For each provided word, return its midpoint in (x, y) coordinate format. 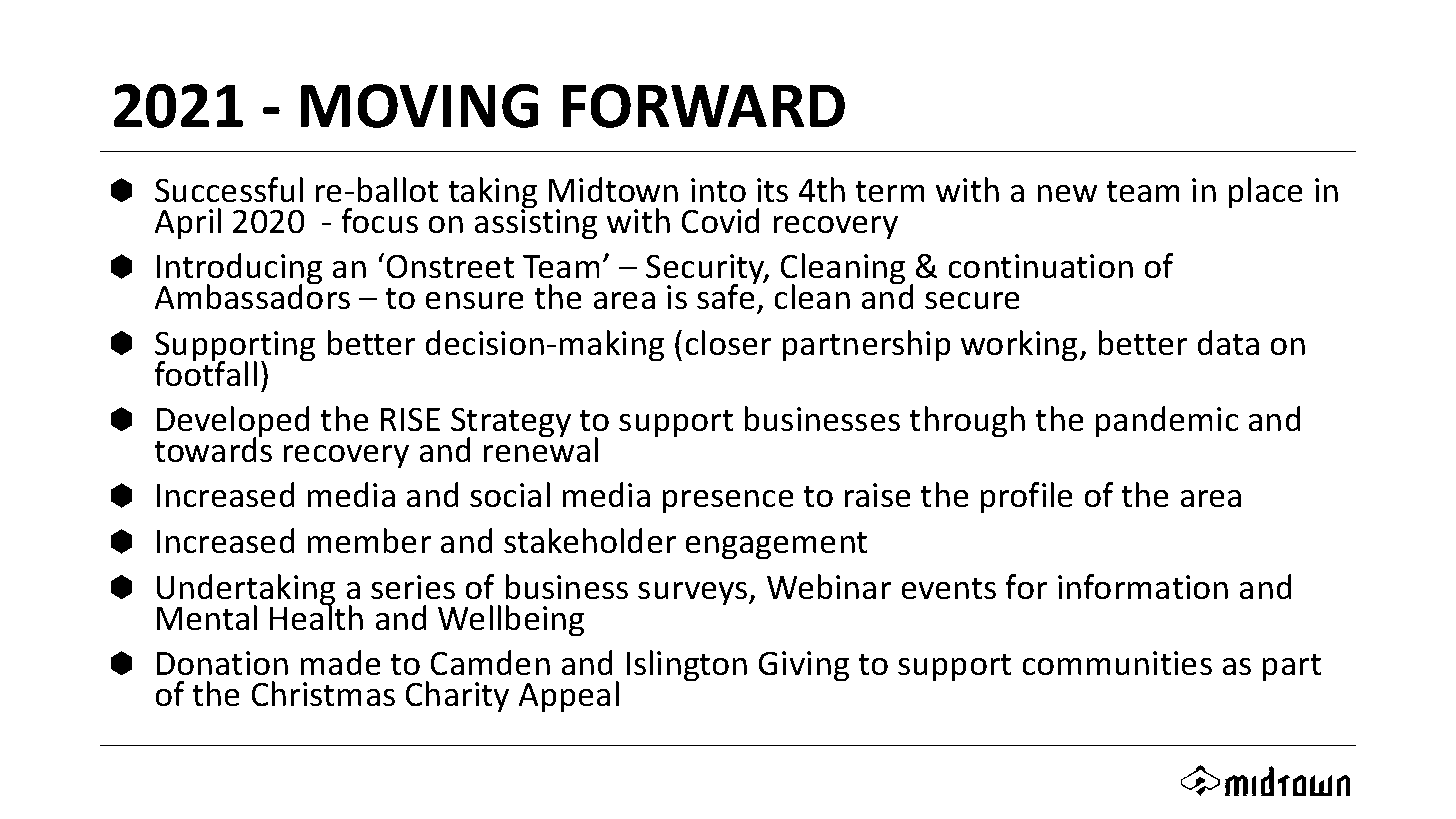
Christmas (323, 694)
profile (1026, 498)
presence (728, 501)
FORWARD (703, 106)
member (369, 541)
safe (727, 296)
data (1228, 343)
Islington (687, 666)
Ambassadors (252, 296)
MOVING (419, 106)
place (1265, 193)
